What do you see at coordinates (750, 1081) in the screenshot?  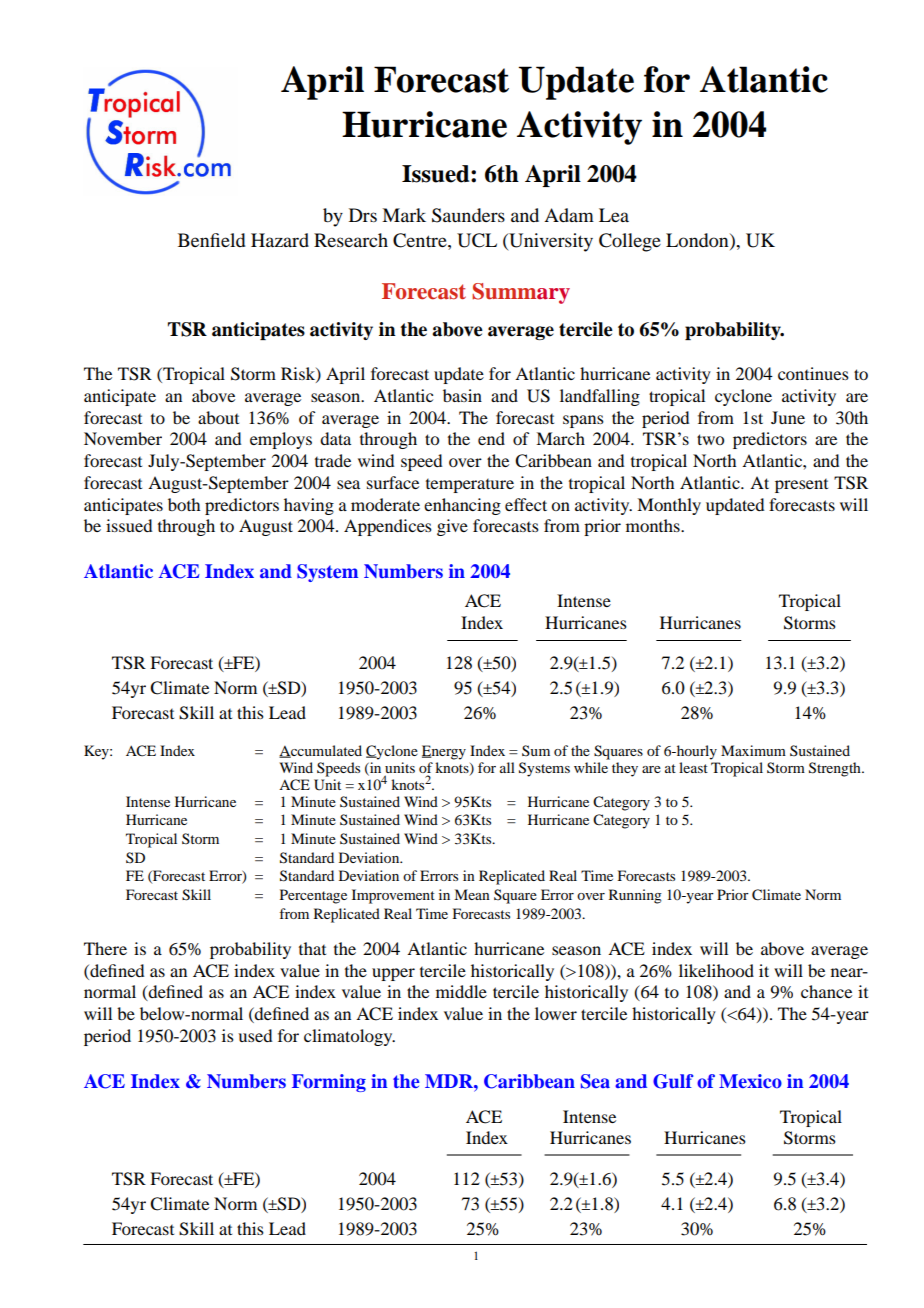 I see `Mexico` at bounding box center [750, 1081].
